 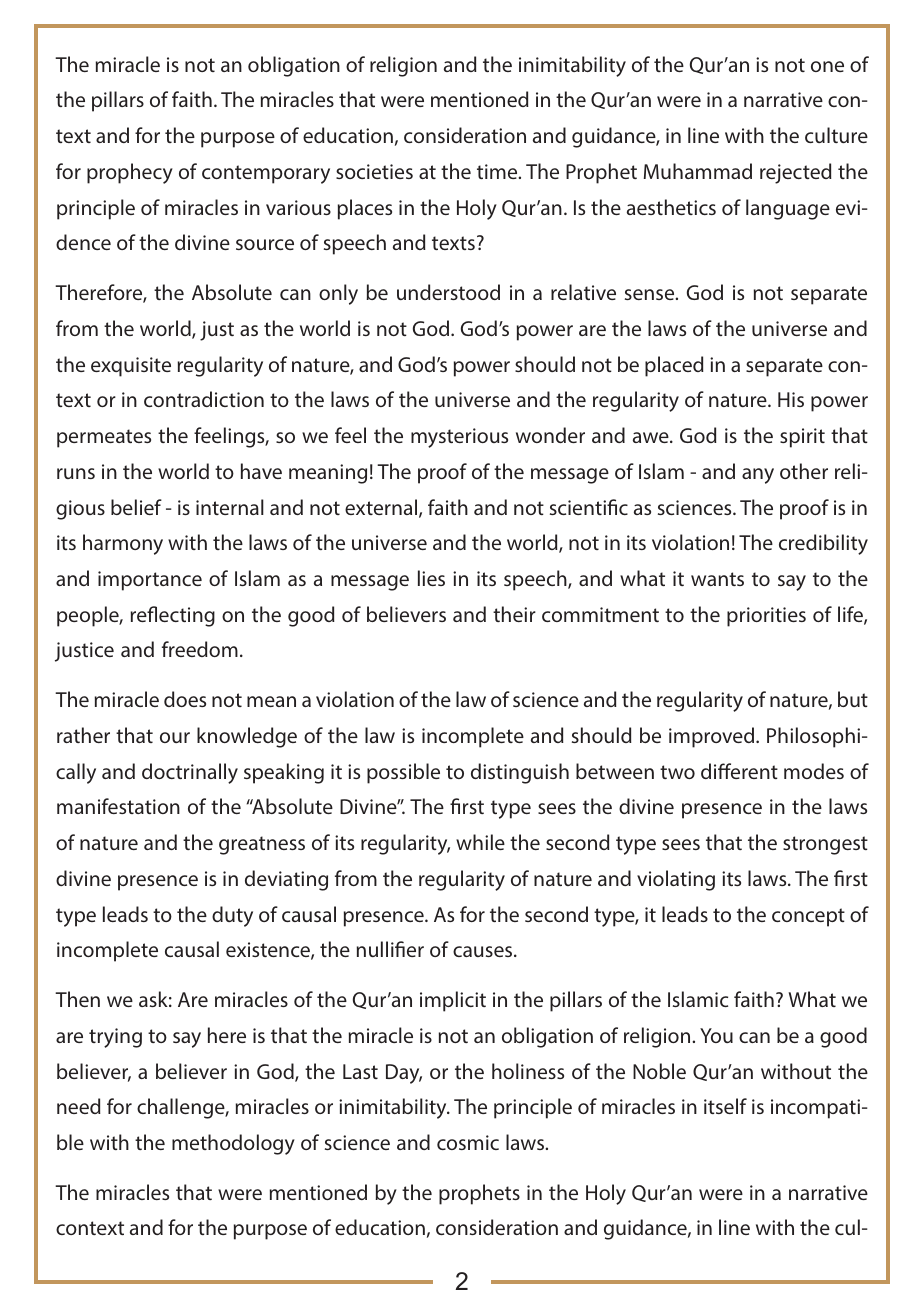 I want to click on concept, so click(x=808, y=917).
